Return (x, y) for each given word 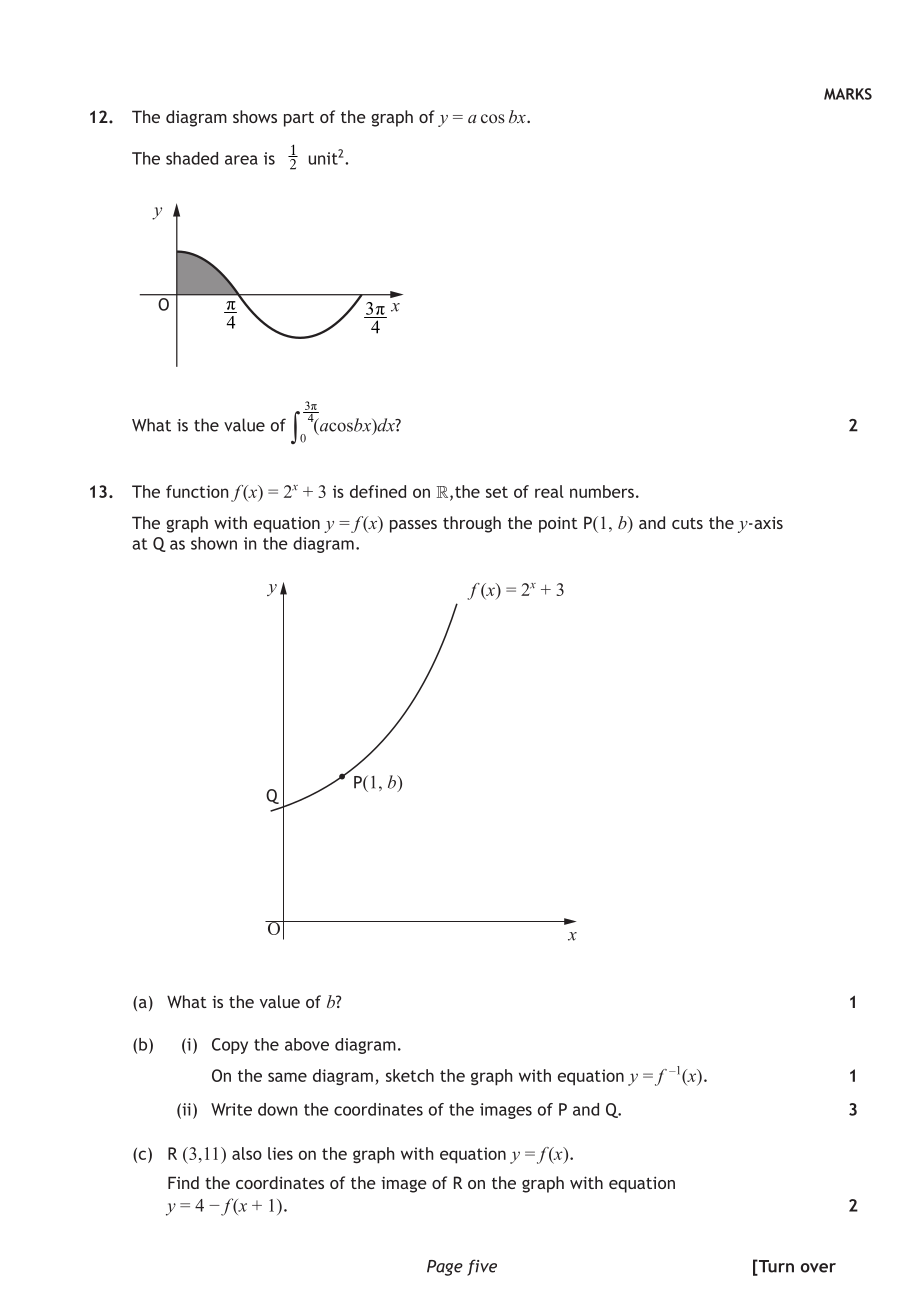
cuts (687, 523)
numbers (602, 491)
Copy (230, 1046)
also (247, 1153)
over (818, 1268)
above (307, 1044)
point (558, 524)
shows (255, 116)
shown (214, 543)
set (497, 492)
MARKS (848, 94)
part (299, 119)
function (197, 491)
